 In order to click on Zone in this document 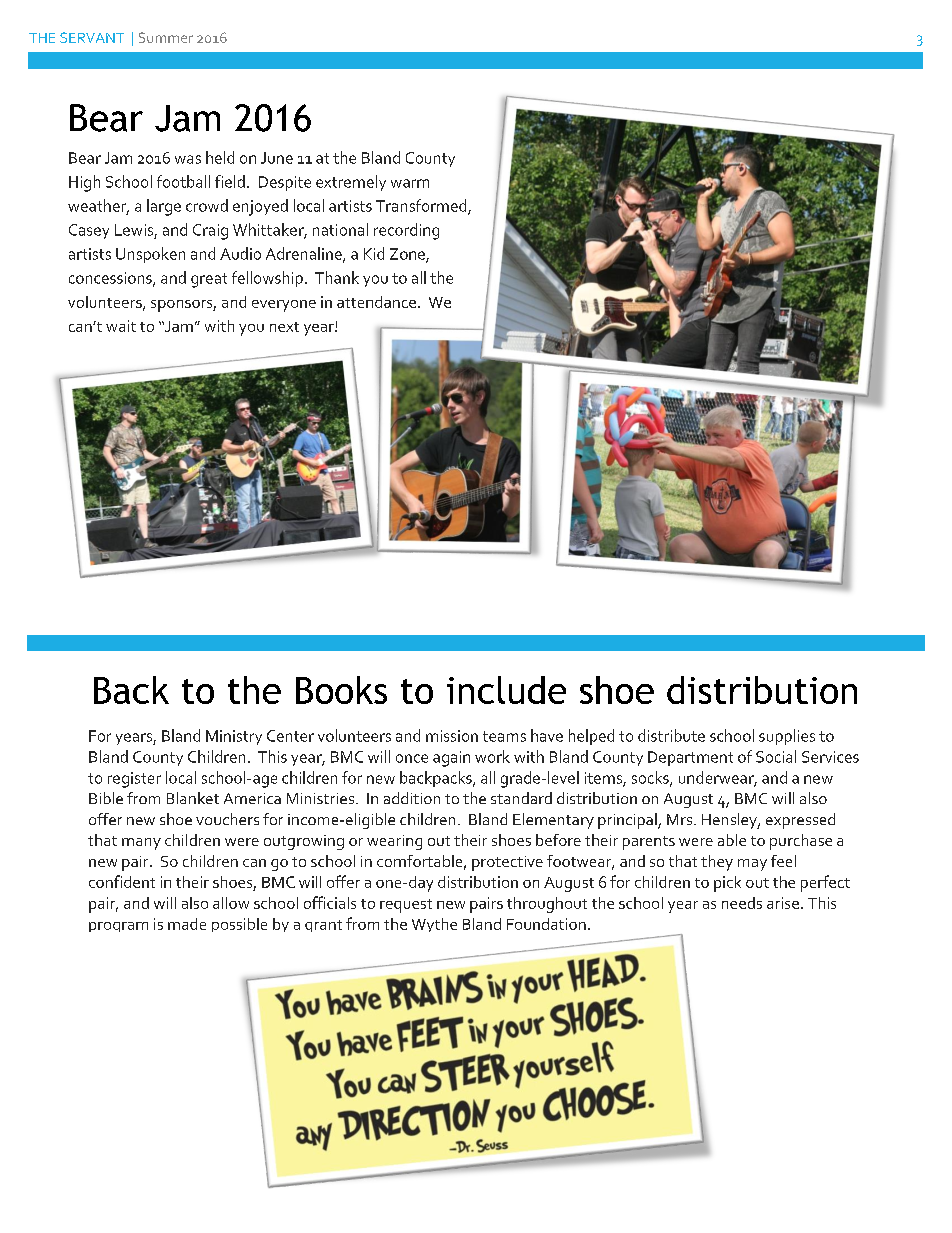, I will do `click(408, 255)`.
